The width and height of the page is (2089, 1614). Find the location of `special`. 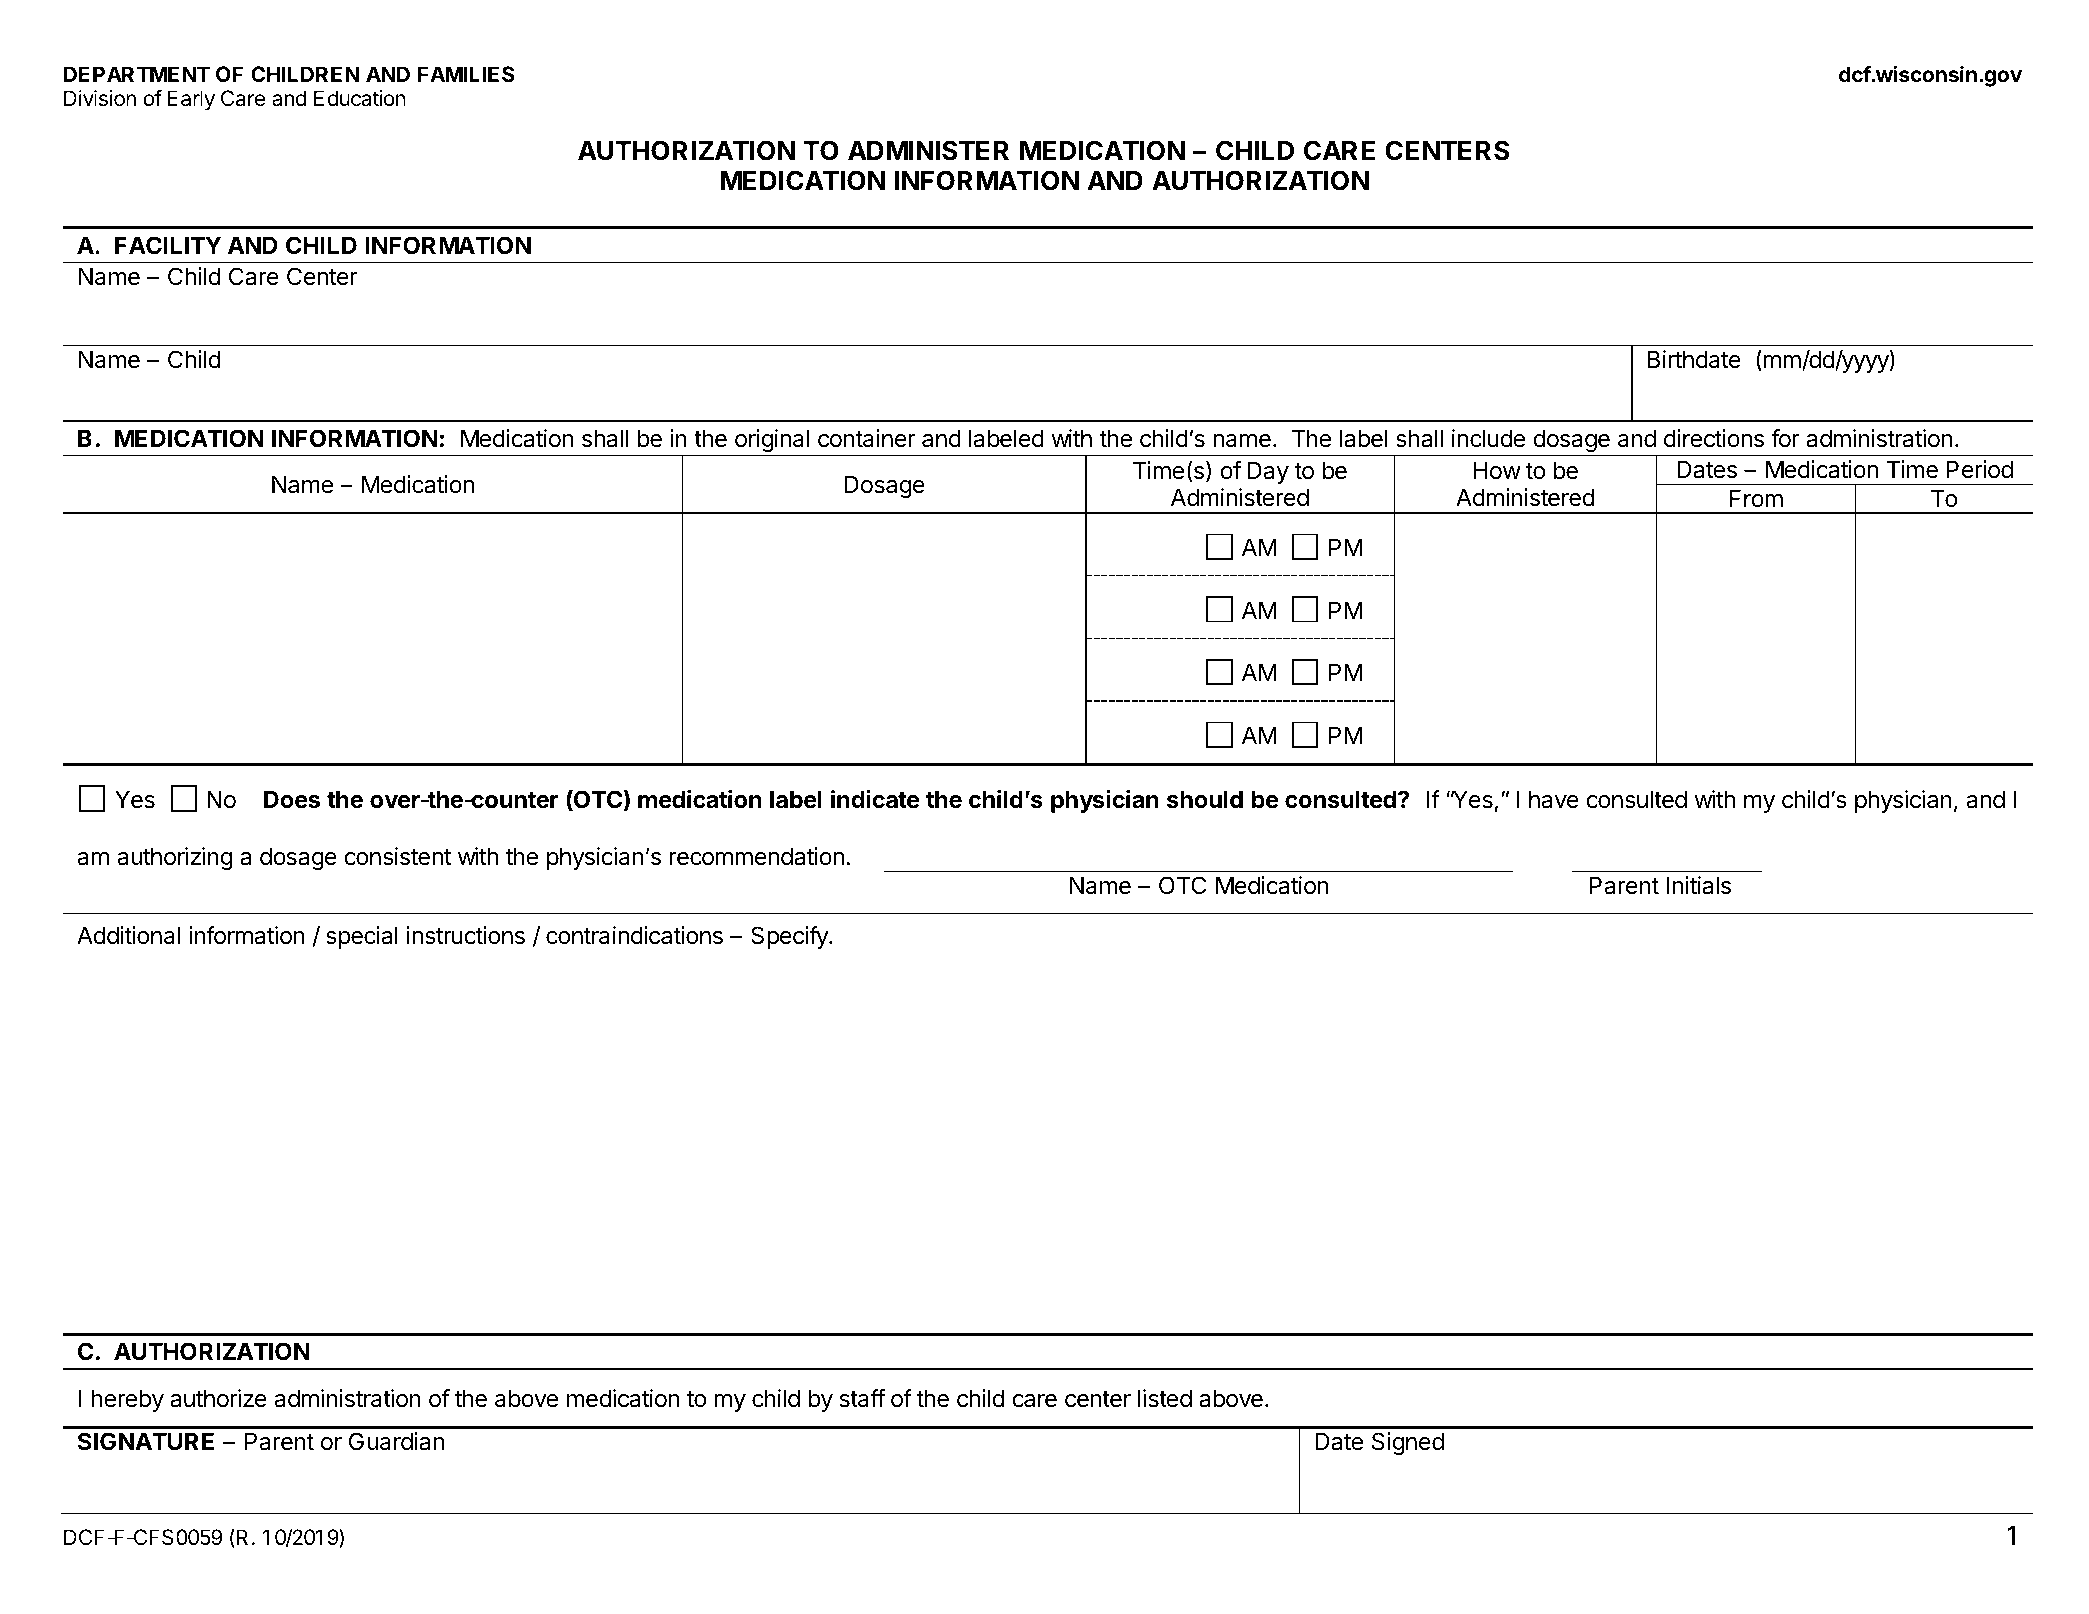

special is located at coordinates (362, 937).
